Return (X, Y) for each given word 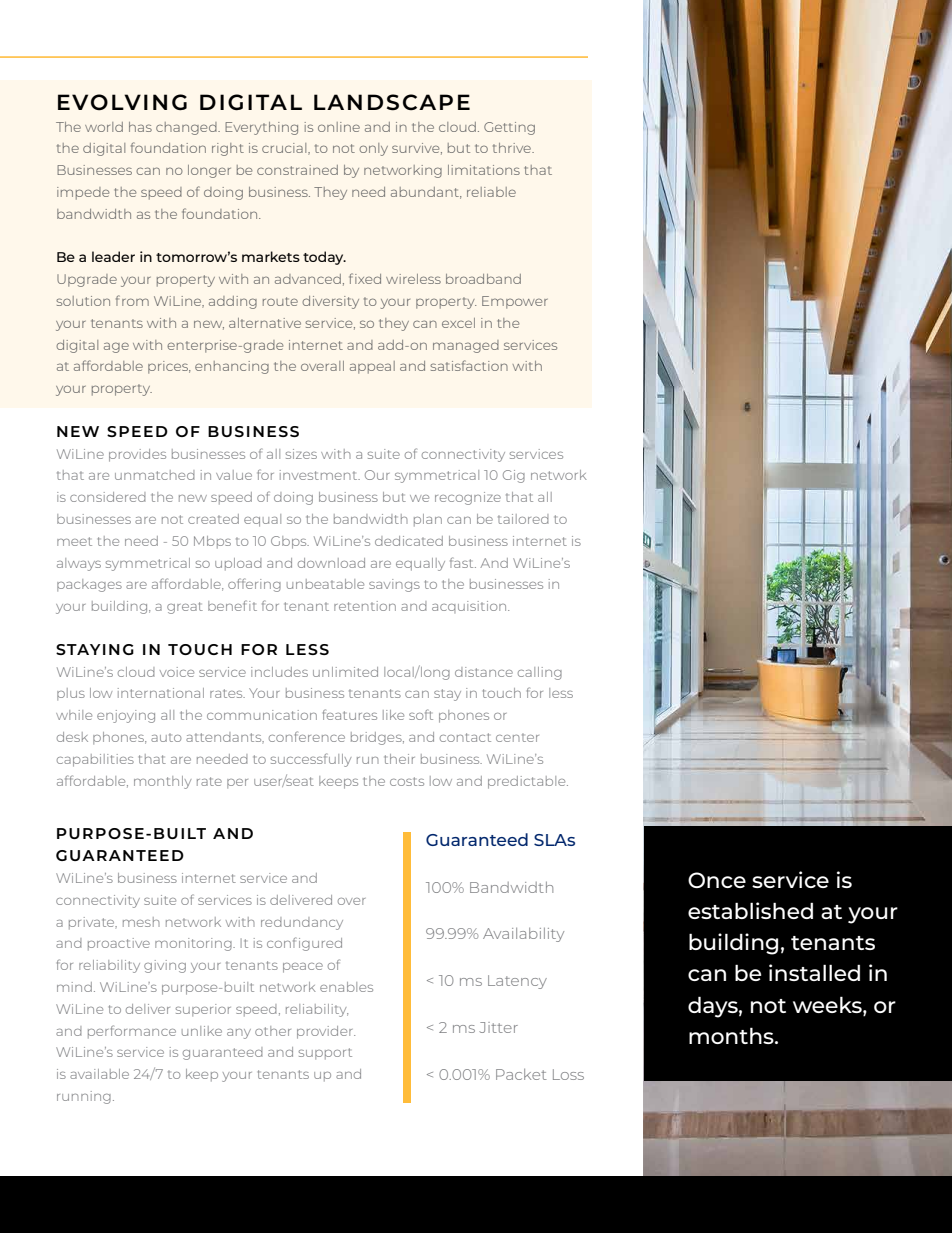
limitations (484, 170)
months (732, 1035)
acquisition (470, 607)
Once (717, 880)
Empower (515, 302)
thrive (513, 148)
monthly (162, 782)
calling (540, 673)
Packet (521, 1074)
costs (407, 781)
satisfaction (469, 365)
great (185, 608)
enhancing (232, 367)
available (99, 1074)
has (140, 127)
